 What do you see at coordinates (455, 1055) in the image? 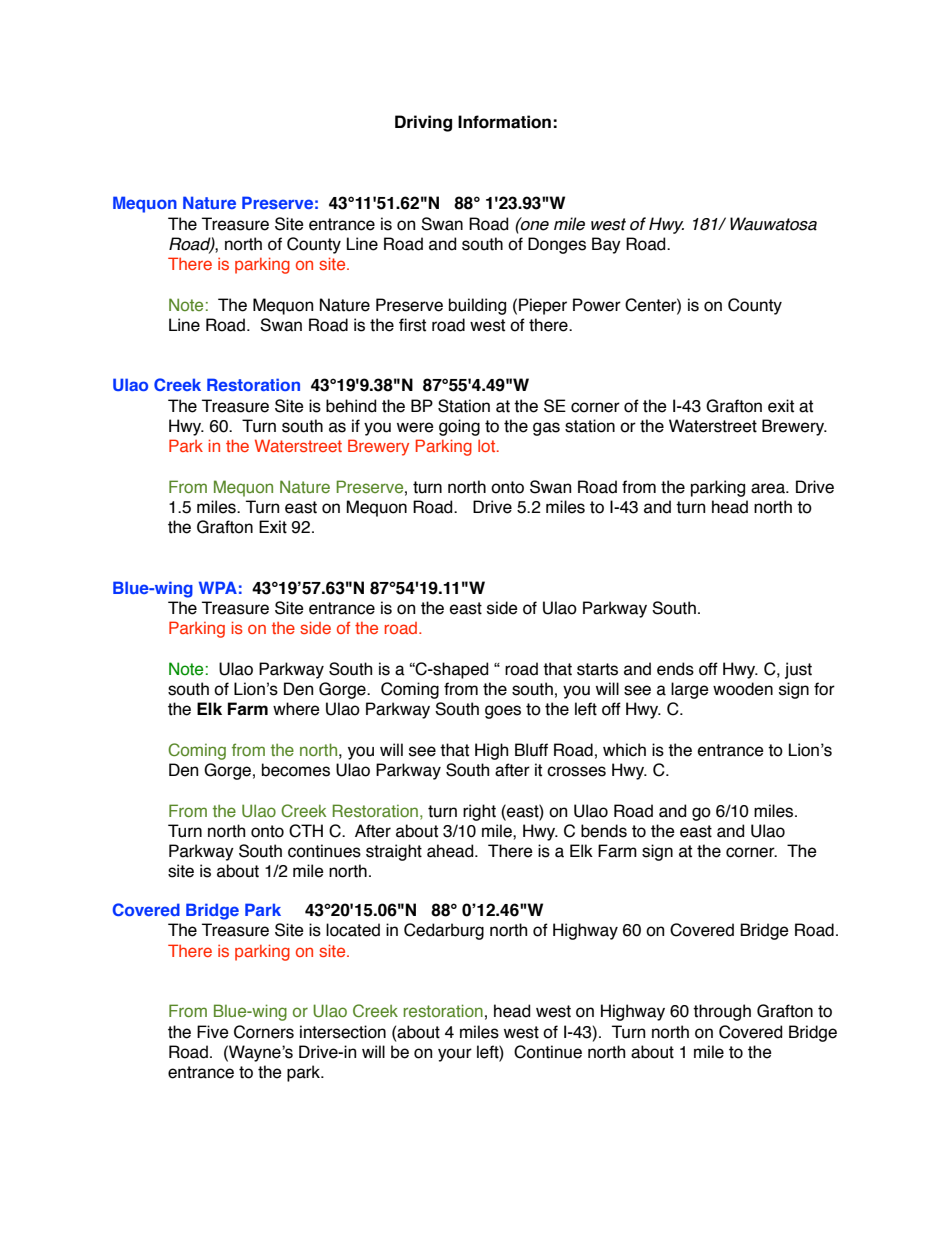
I see `your` at bounding box center [455, 1055].
